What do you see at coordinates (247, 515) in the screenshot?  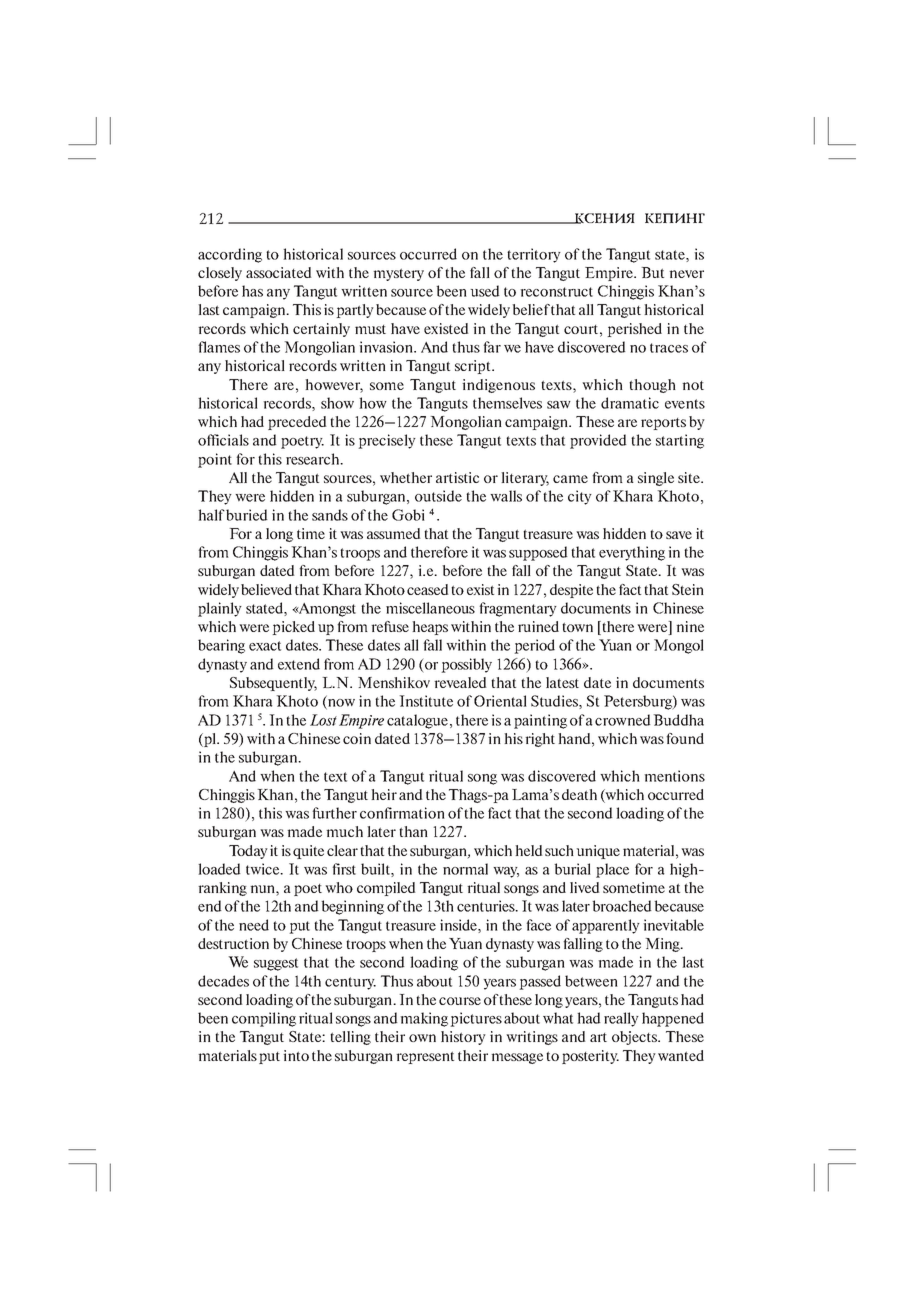 I see `buried` at bounding box center [247, 515].
